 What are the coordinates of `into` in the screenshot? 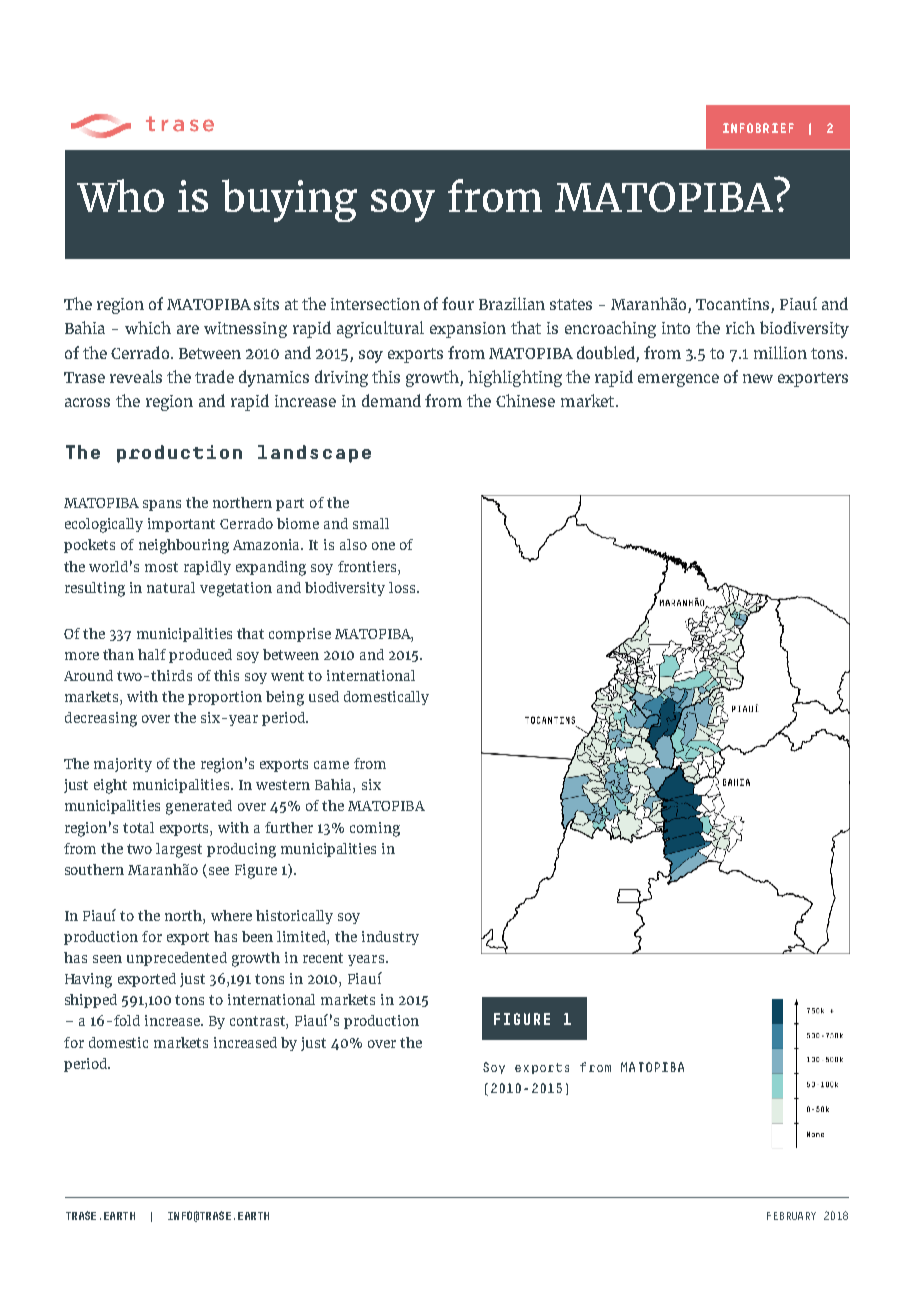 It's located at (676, 328).
